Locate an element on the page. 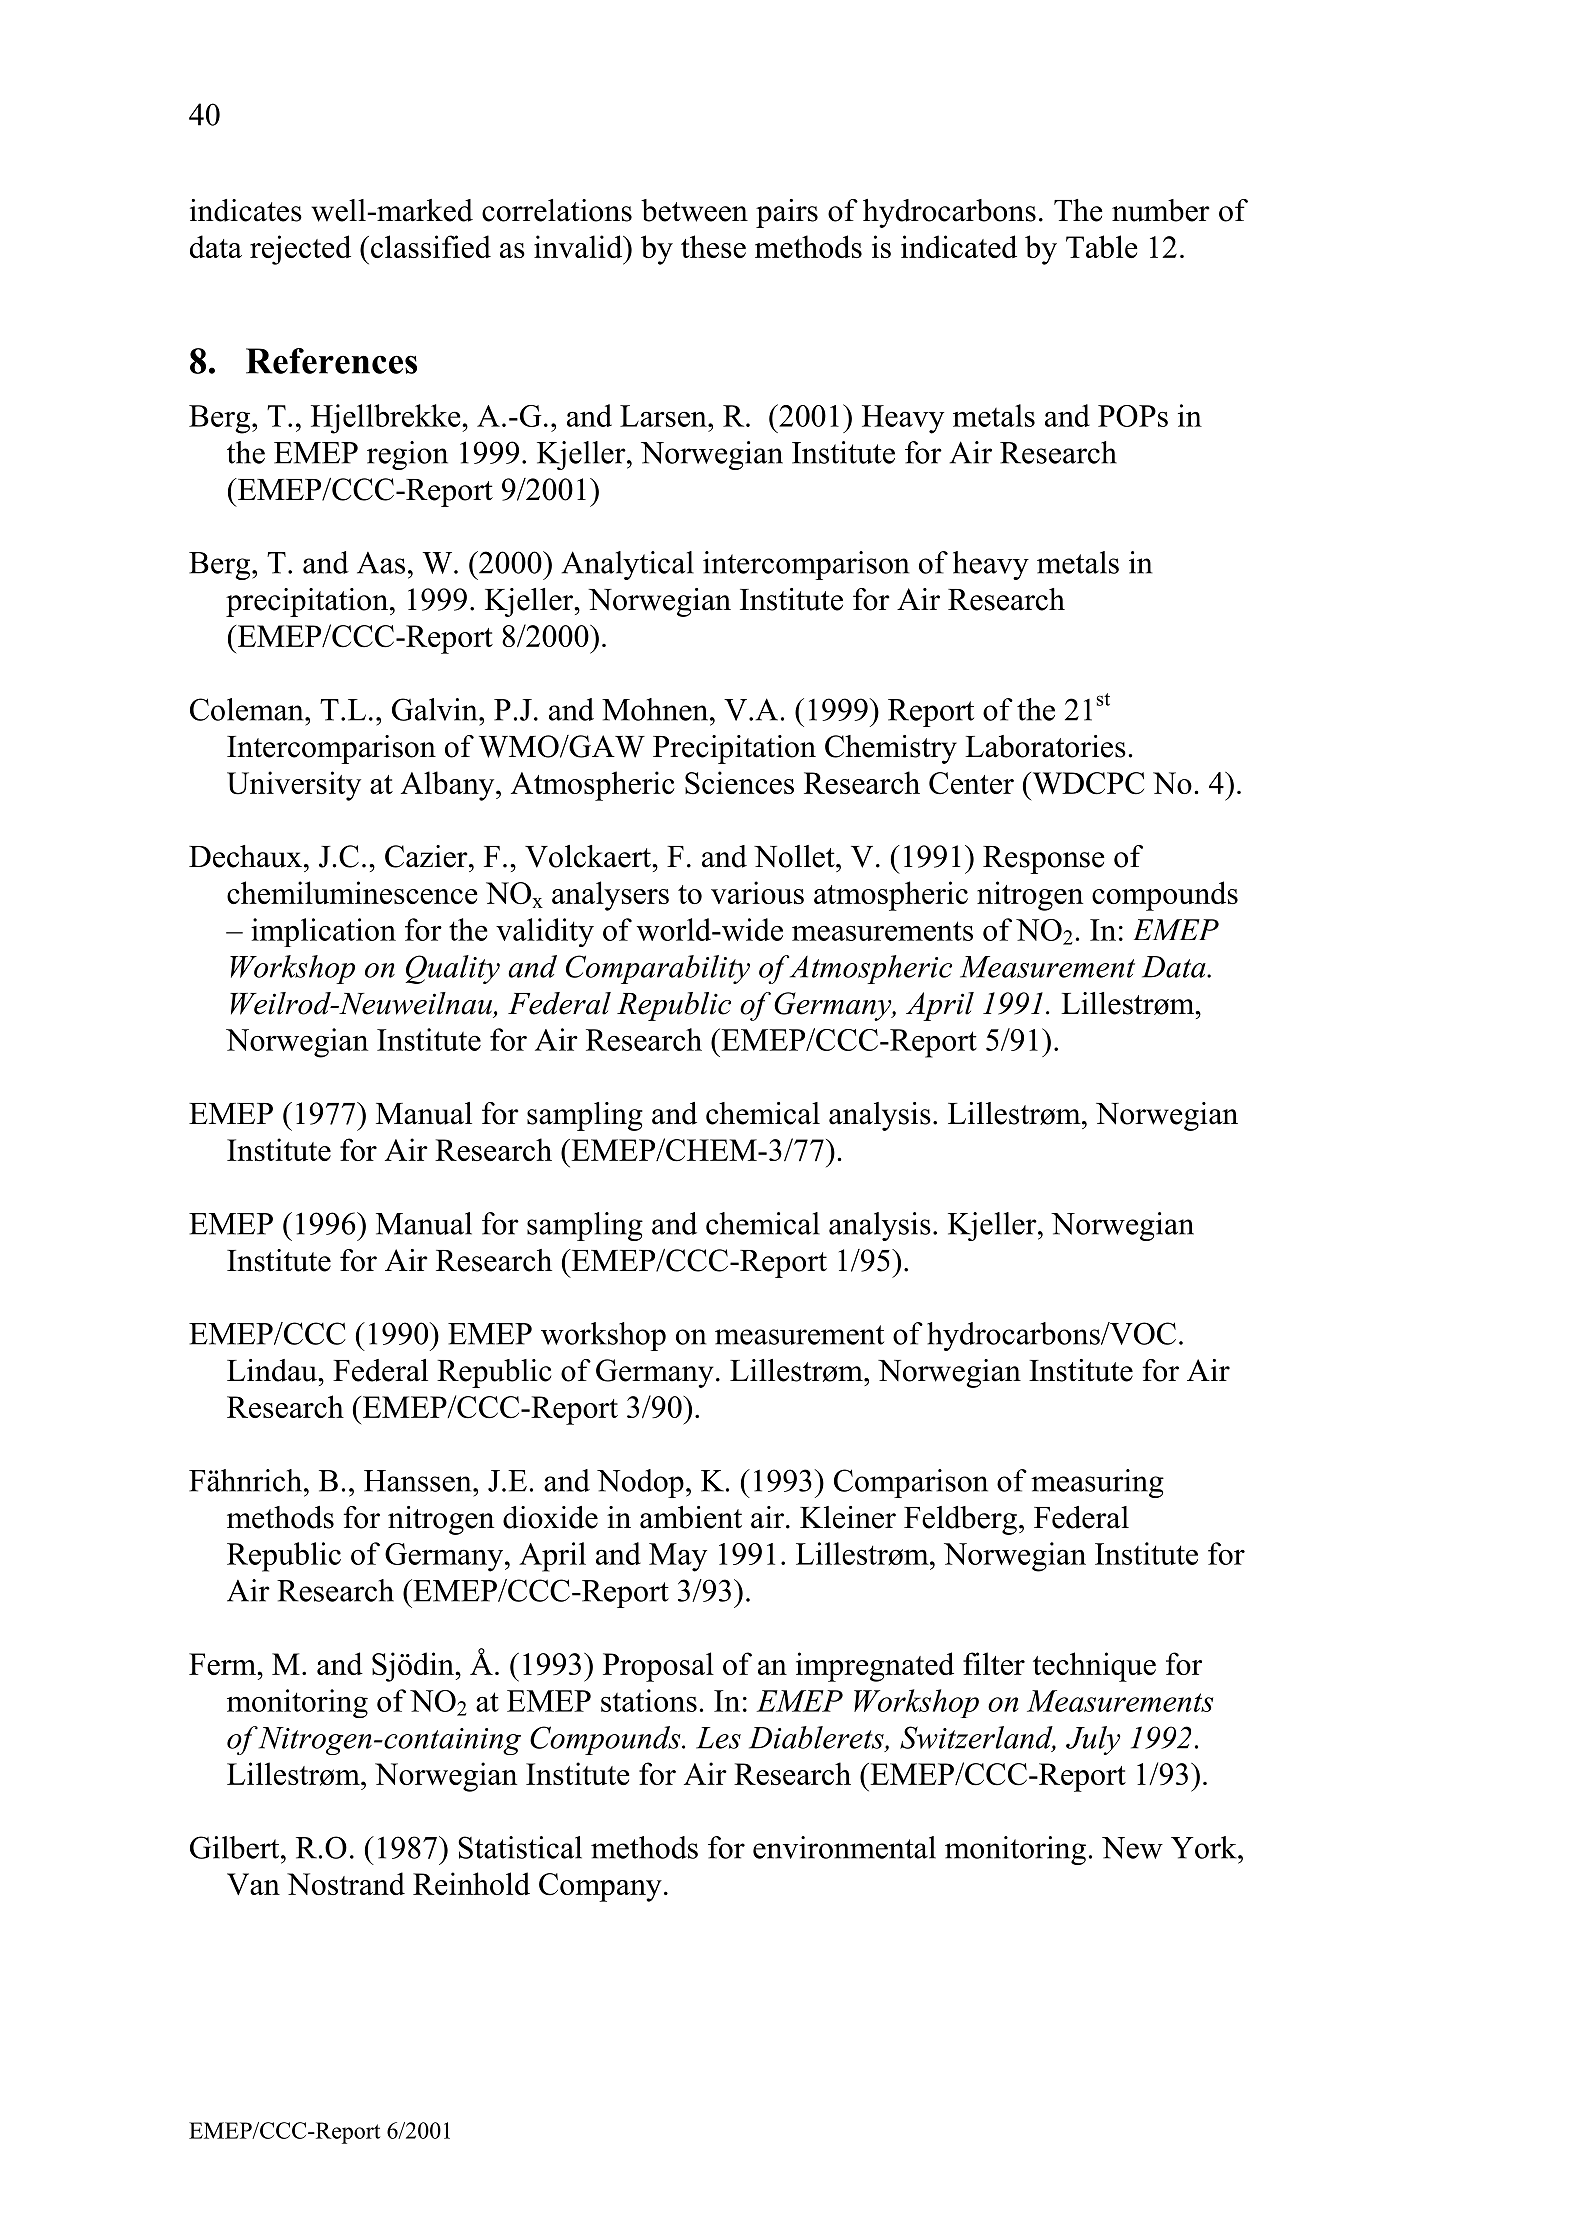 This image has height=2240, width=1583. New is located at coordinates (1132, 1848).
